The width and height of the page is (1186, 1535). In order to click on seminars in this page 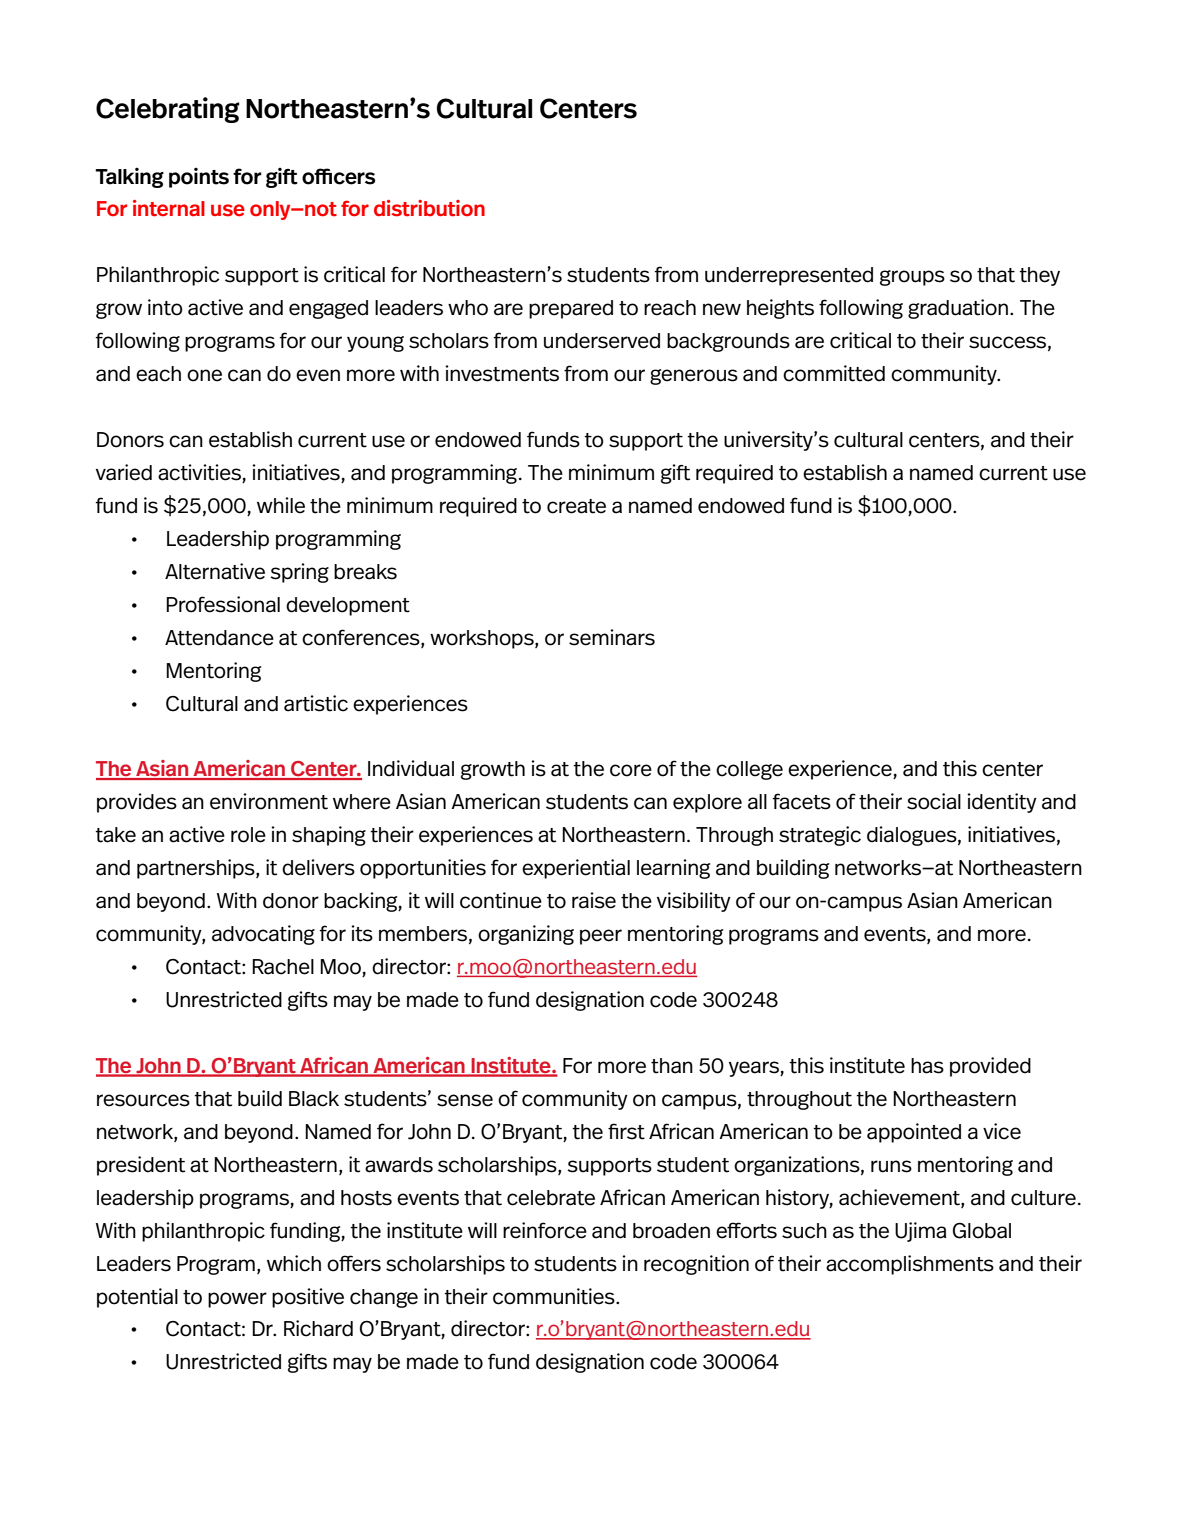, I will do `click(612, 637)`.
